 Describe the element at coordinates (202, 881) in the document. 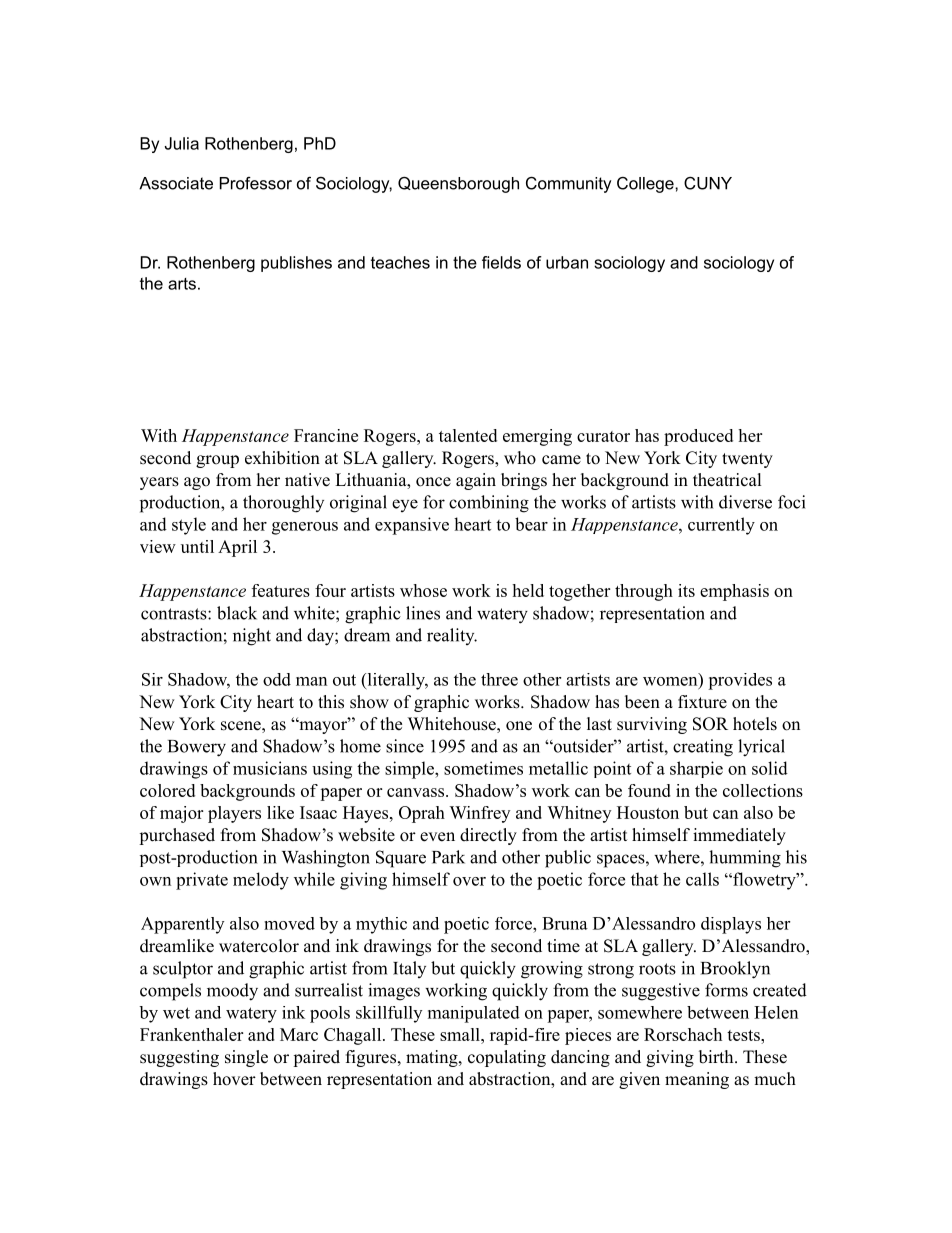

I see `private` at that location.
